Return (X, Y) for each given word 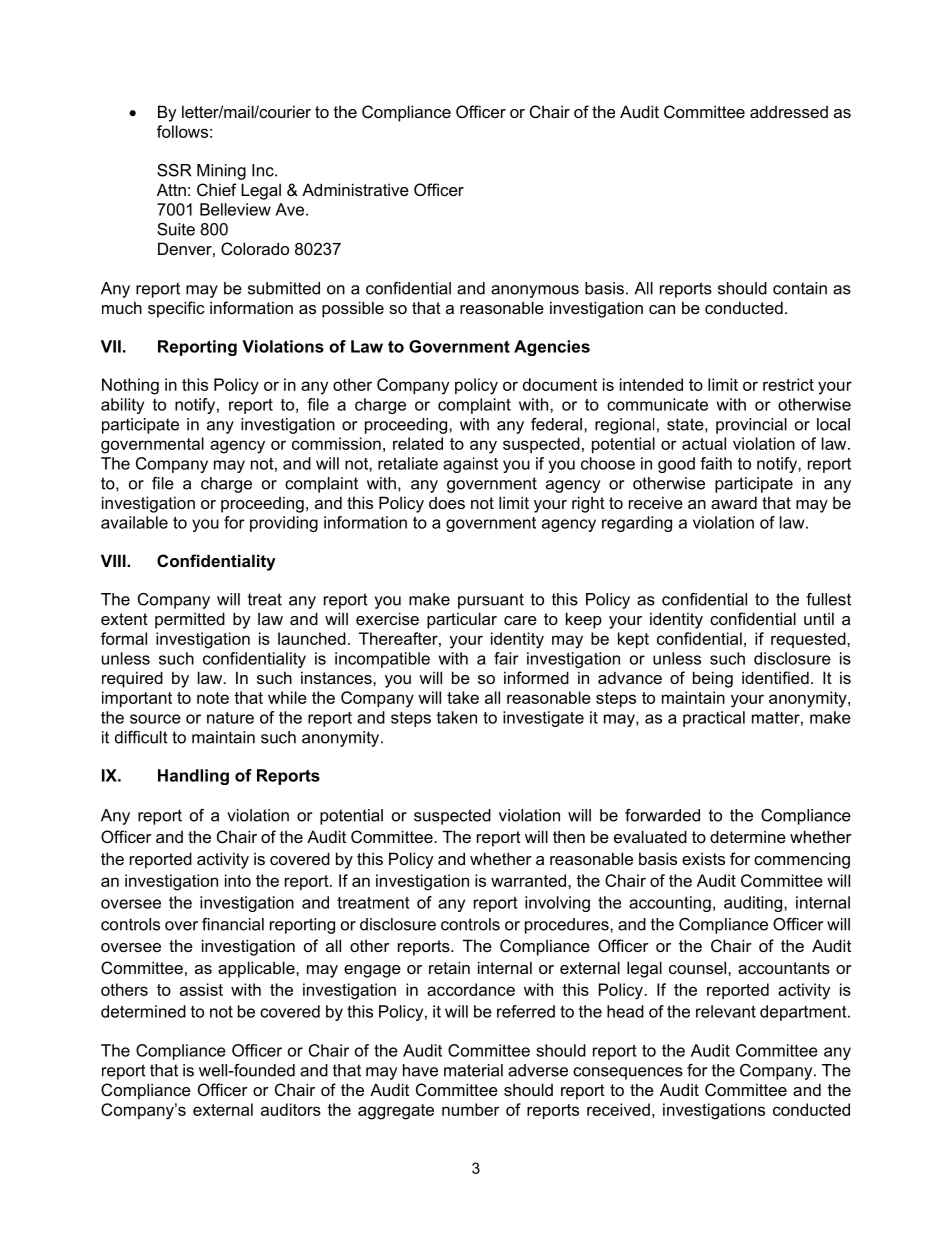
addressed (789, 111)
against (470, 465)
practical (714, 719)
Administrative (355, 189)
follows (182, 131)
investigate (543, 719)
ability (122, 406)
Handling (193, 777)
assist (201, 989)
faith (716, 463)
